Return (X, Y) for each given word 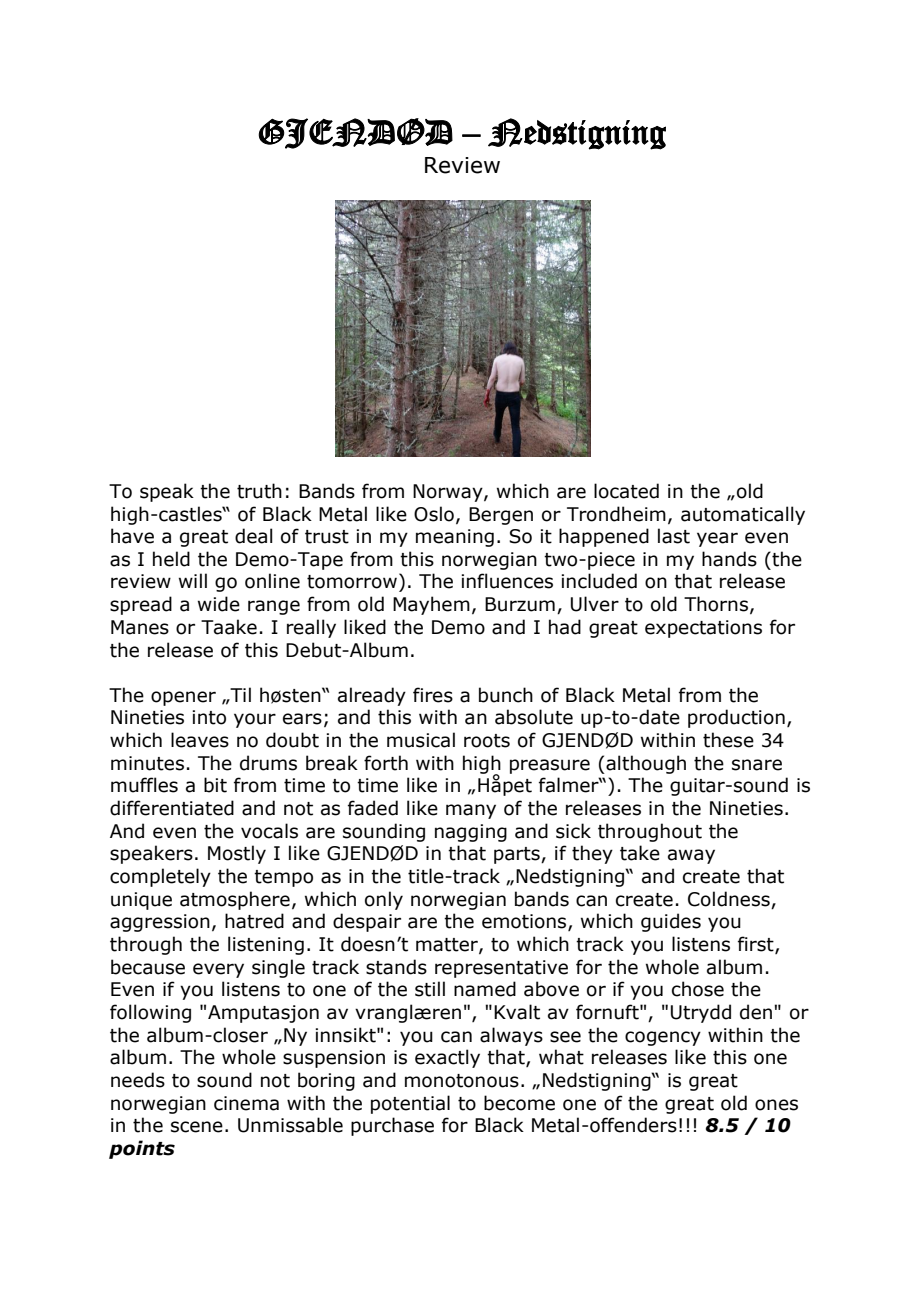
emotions (525, 922)
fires (433, 695)
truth (259, 491)
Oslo (434, 514)
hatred (254, 921)
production (736, 718)
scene (197, 1127)
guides (671, 922)
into (209, 717)
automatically (743, 515)
